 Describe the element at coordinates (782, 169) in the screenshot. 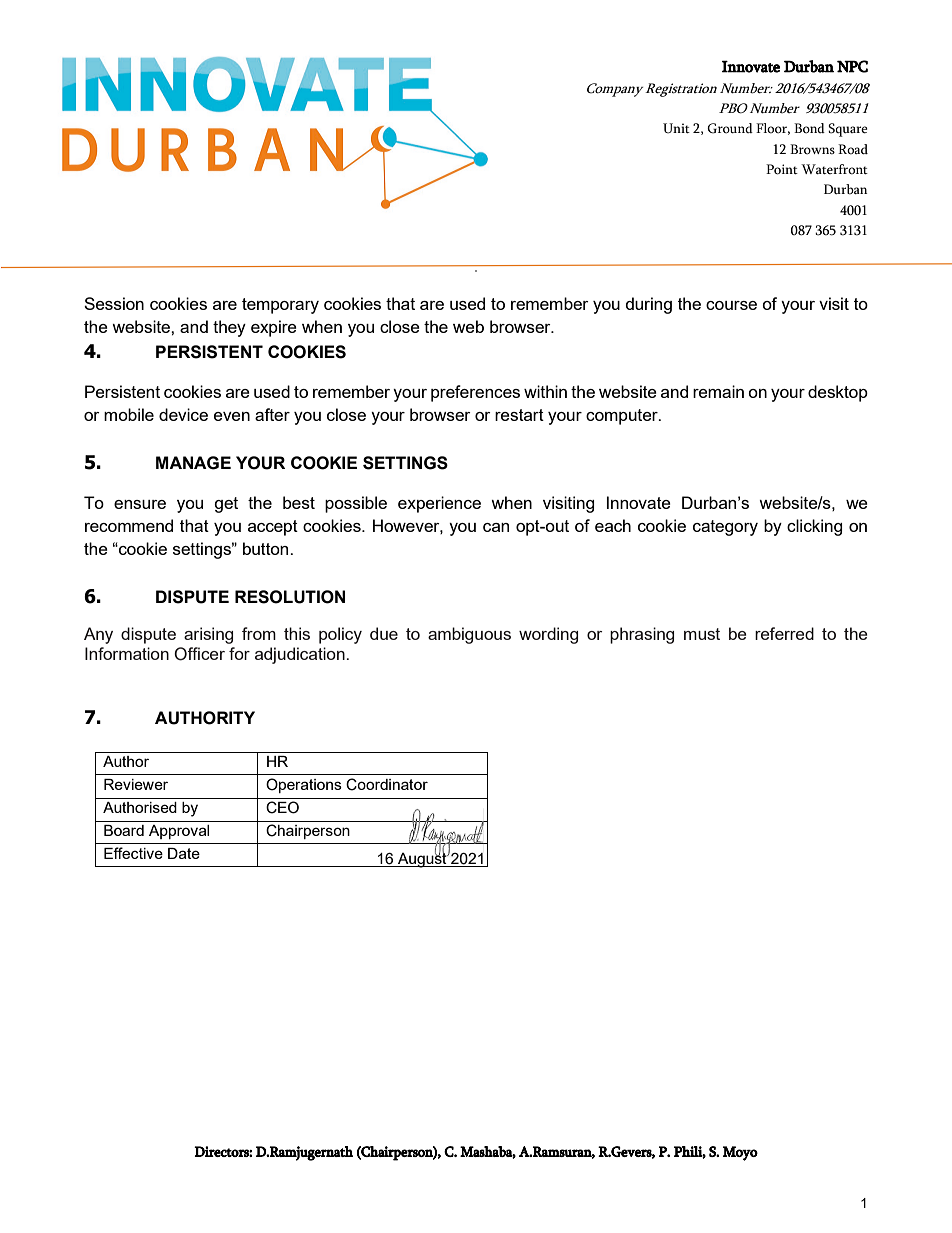

I see `Point` at that location.
